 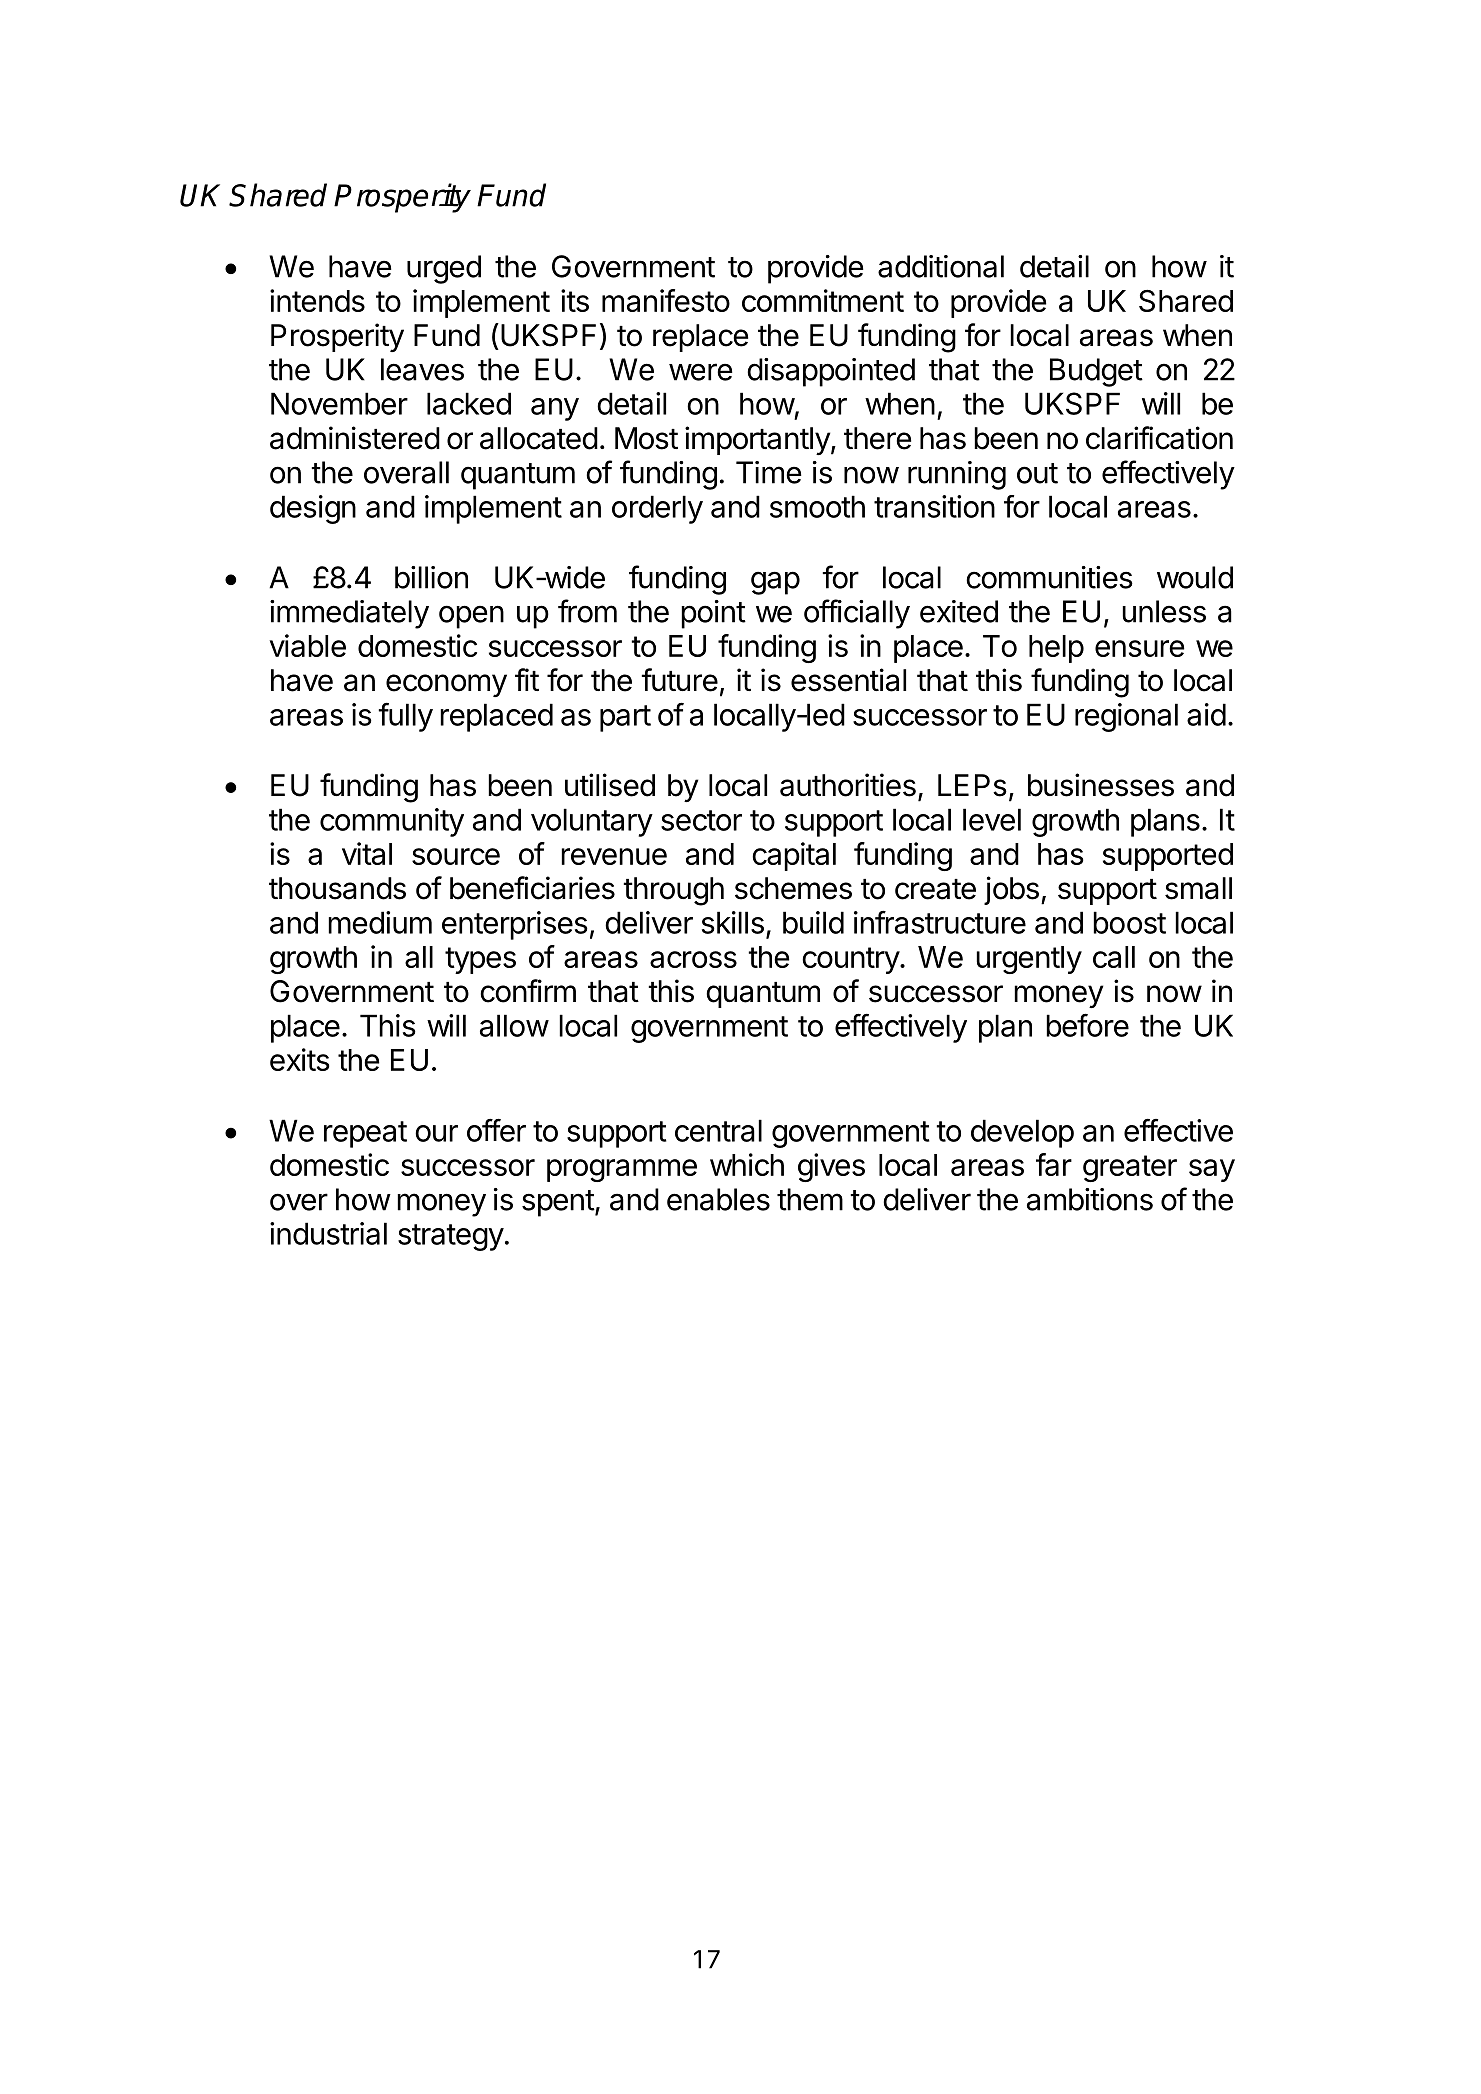 What do you see at coordinates (1101, 785) in the image?
I see `businesses` at bounding box center [1101, 785].
